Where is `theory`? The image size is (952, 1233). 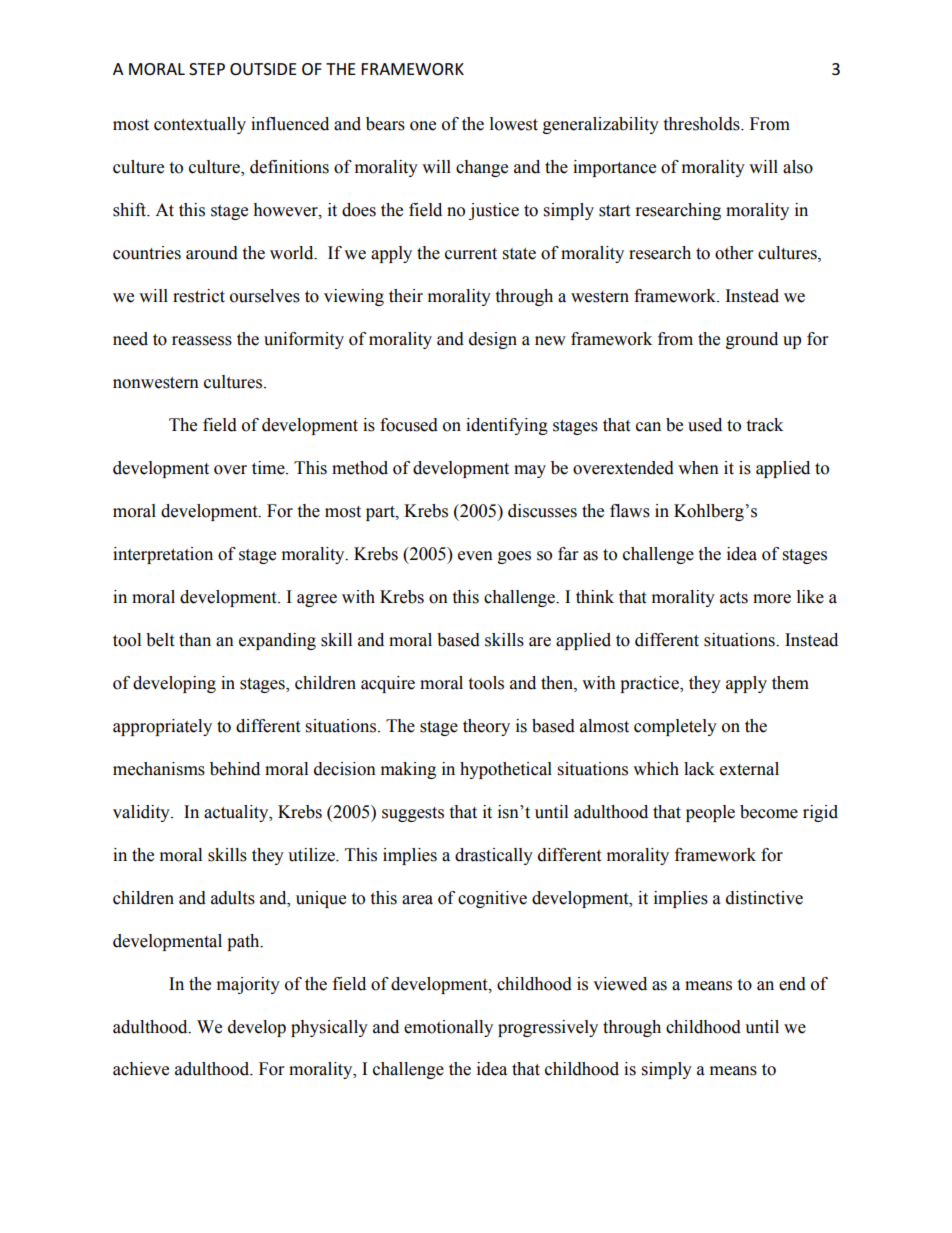
theory is located at coordinates (486, 727).
